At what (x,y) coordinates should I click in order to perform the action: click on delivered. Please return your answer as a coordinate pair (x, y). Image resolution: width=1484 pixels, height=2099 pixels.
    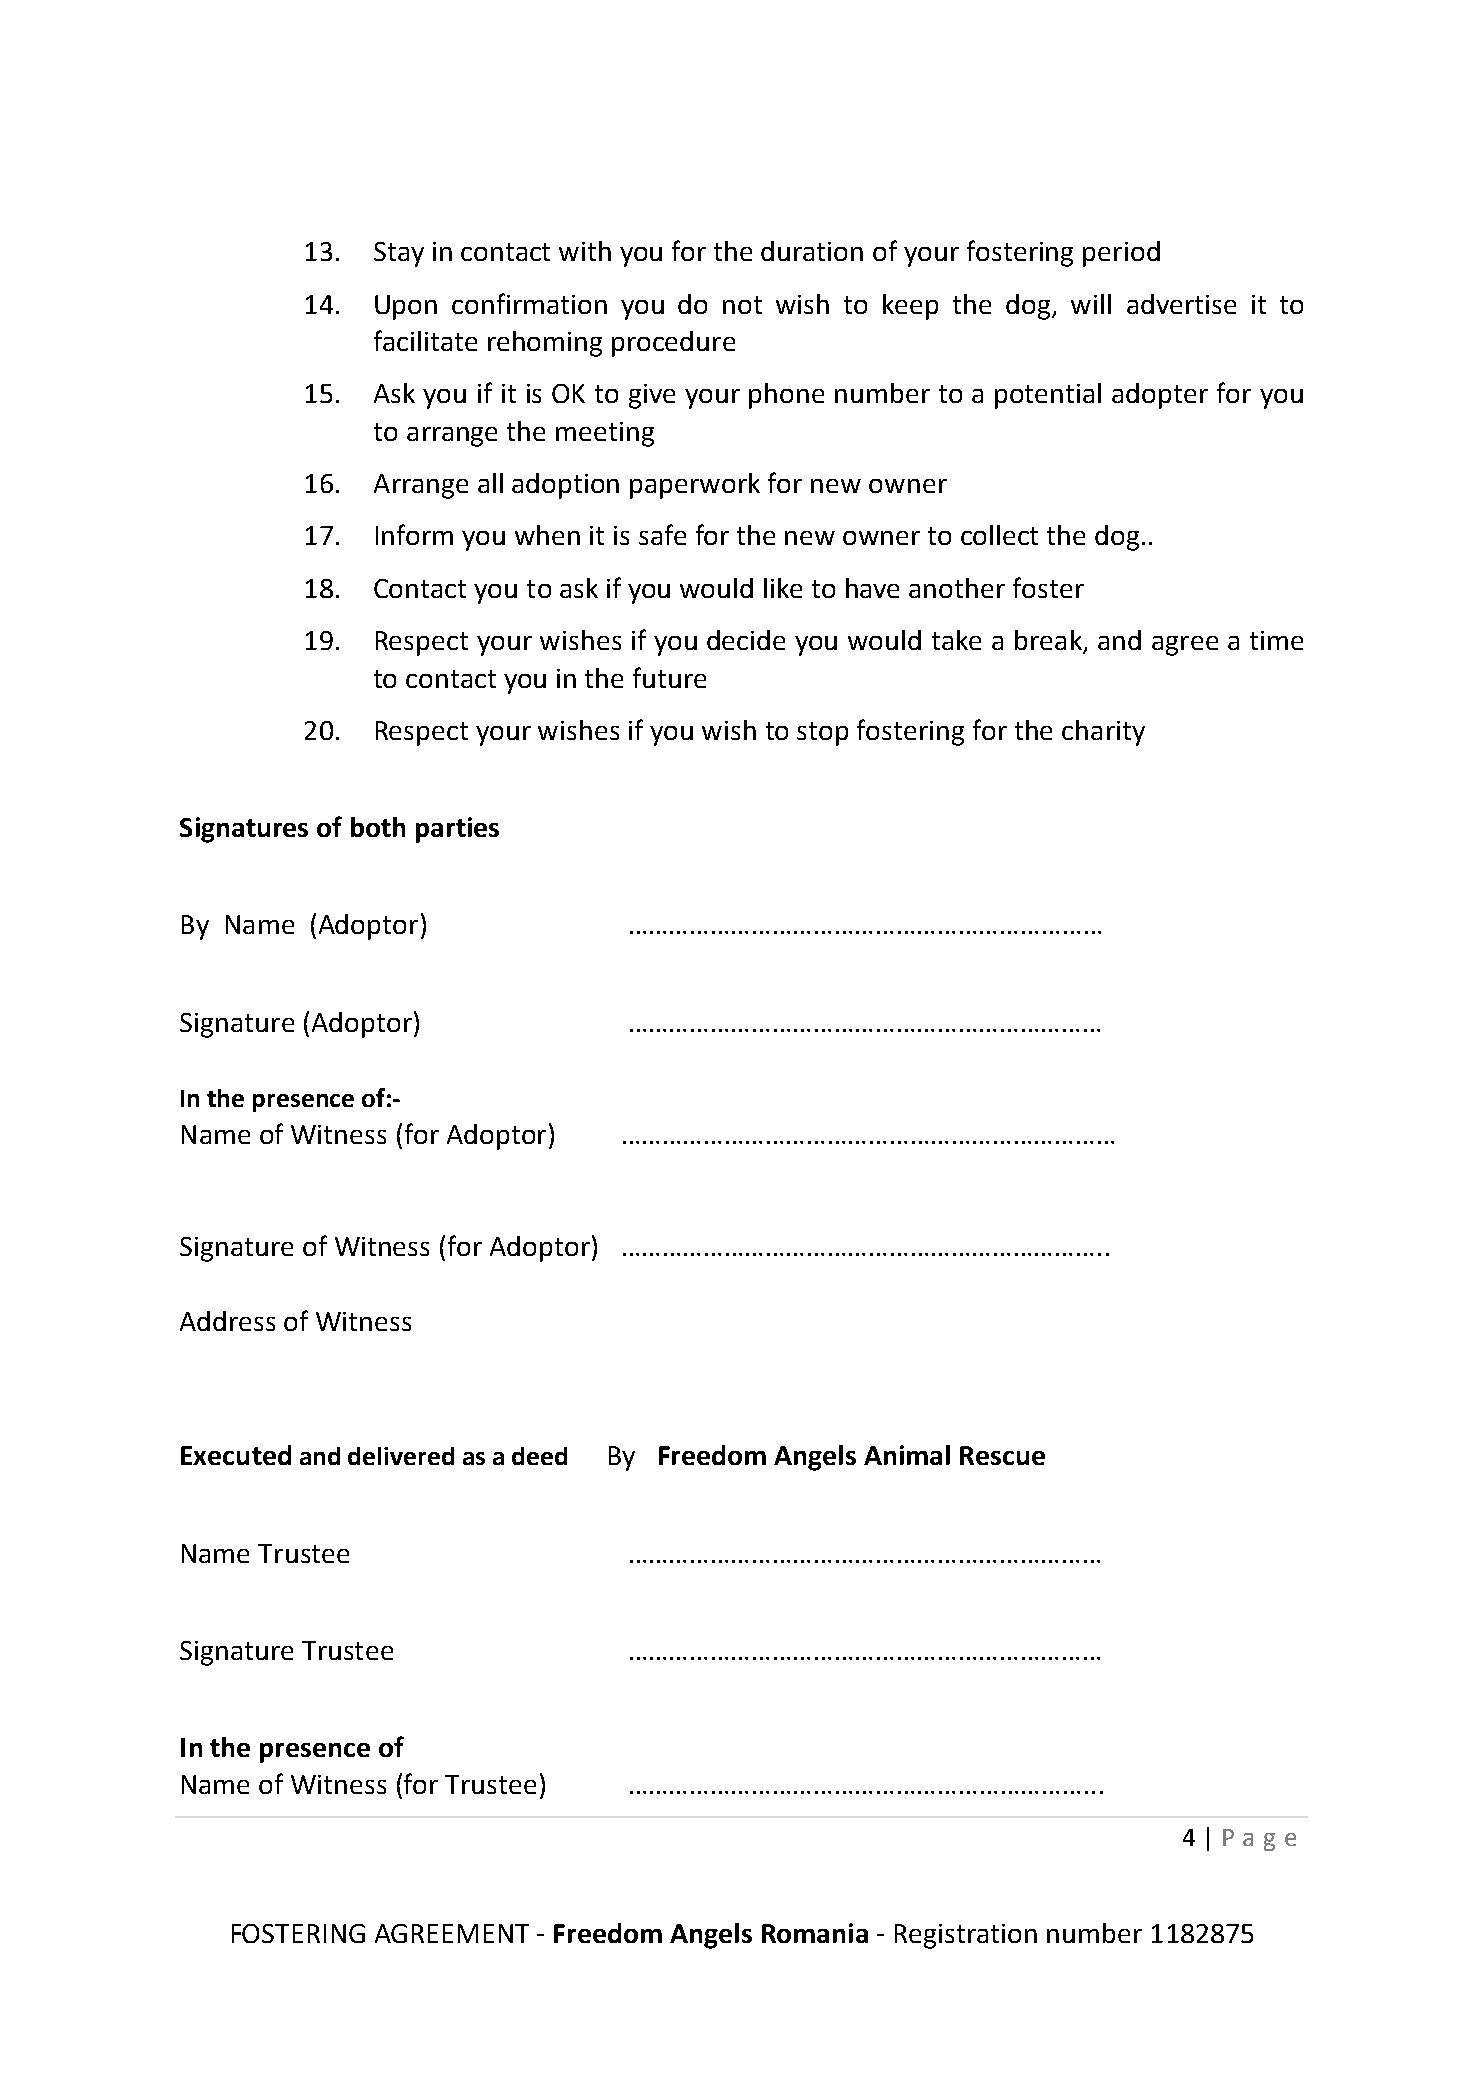
    Looking at the image, I should click on (401, 1456).
